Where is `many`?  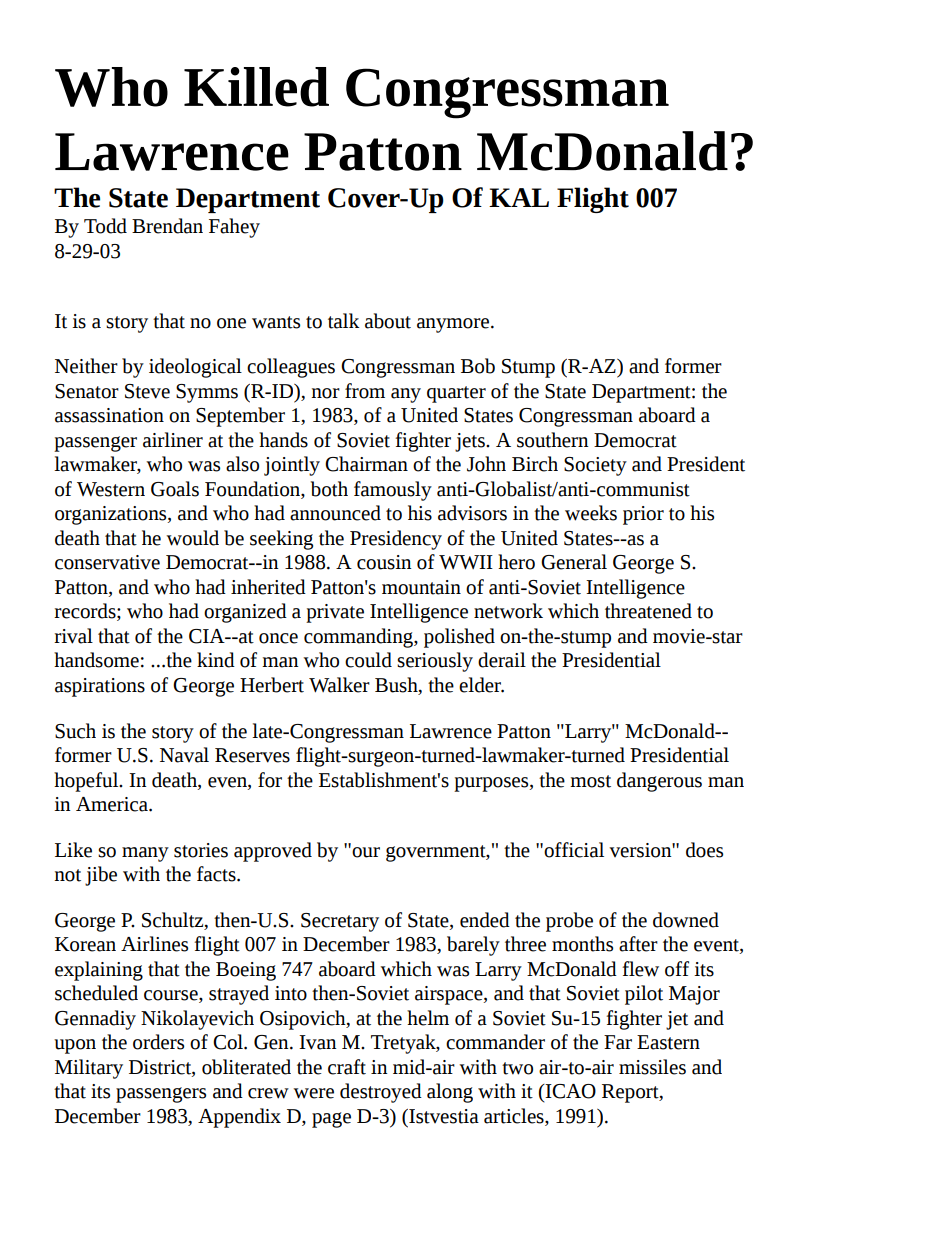
many is located at coordinates (145, 854).
